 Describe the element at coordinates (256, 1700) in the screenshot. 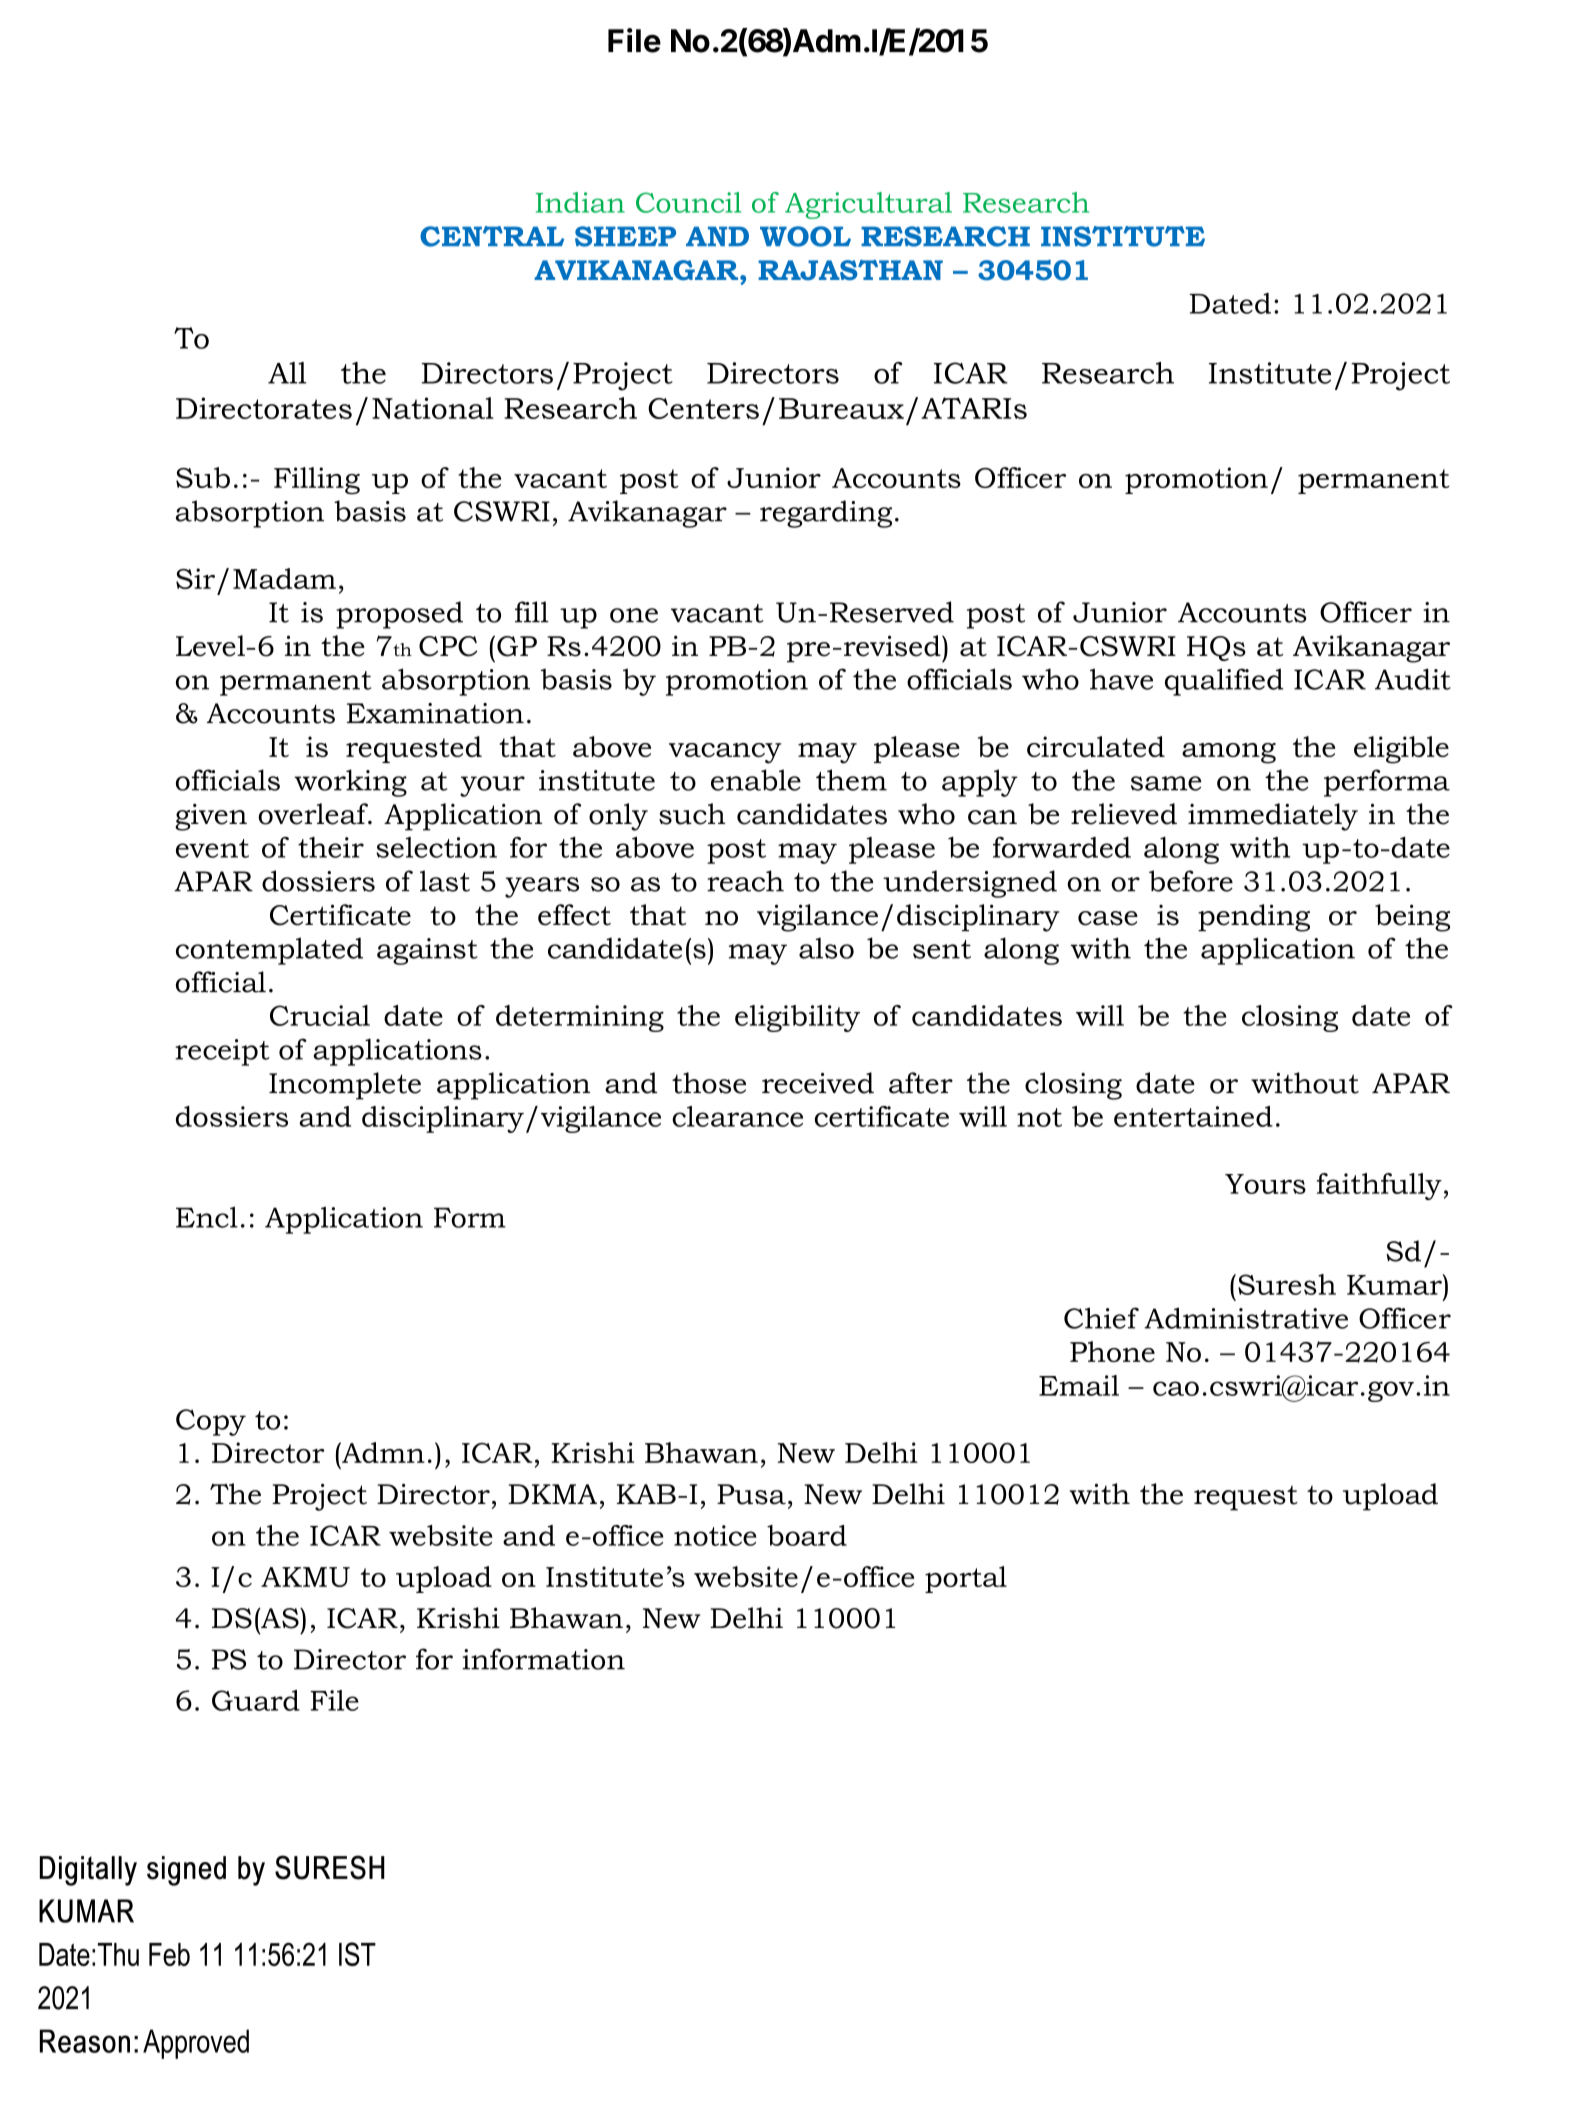

I see `Guard` at that location.
